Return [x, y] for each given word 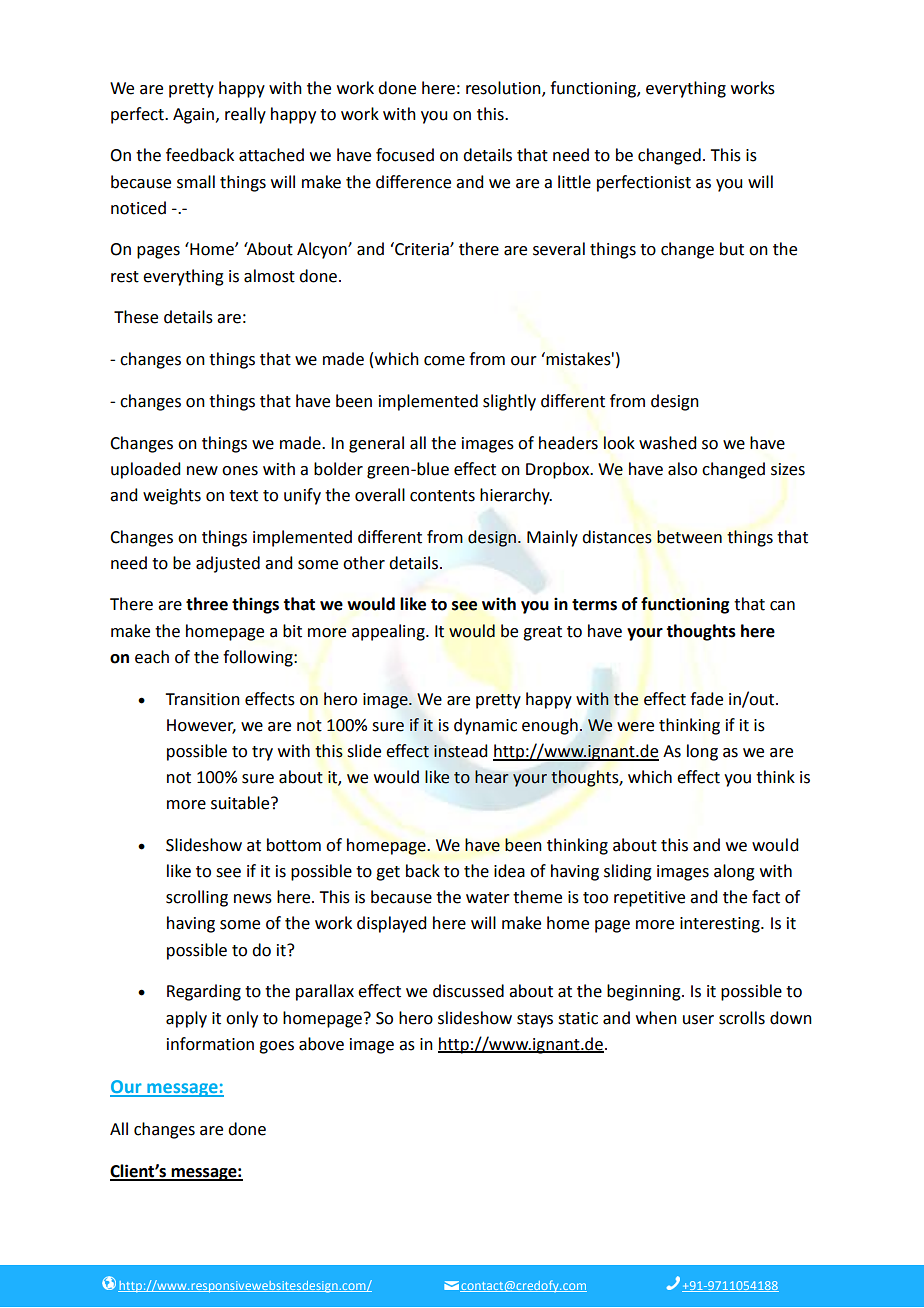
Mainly [552, 538]
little [574, 182]
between [689, 537]
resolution [504, 88]
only [242, 1019]
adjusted [228, 564]
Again [195, 116]
